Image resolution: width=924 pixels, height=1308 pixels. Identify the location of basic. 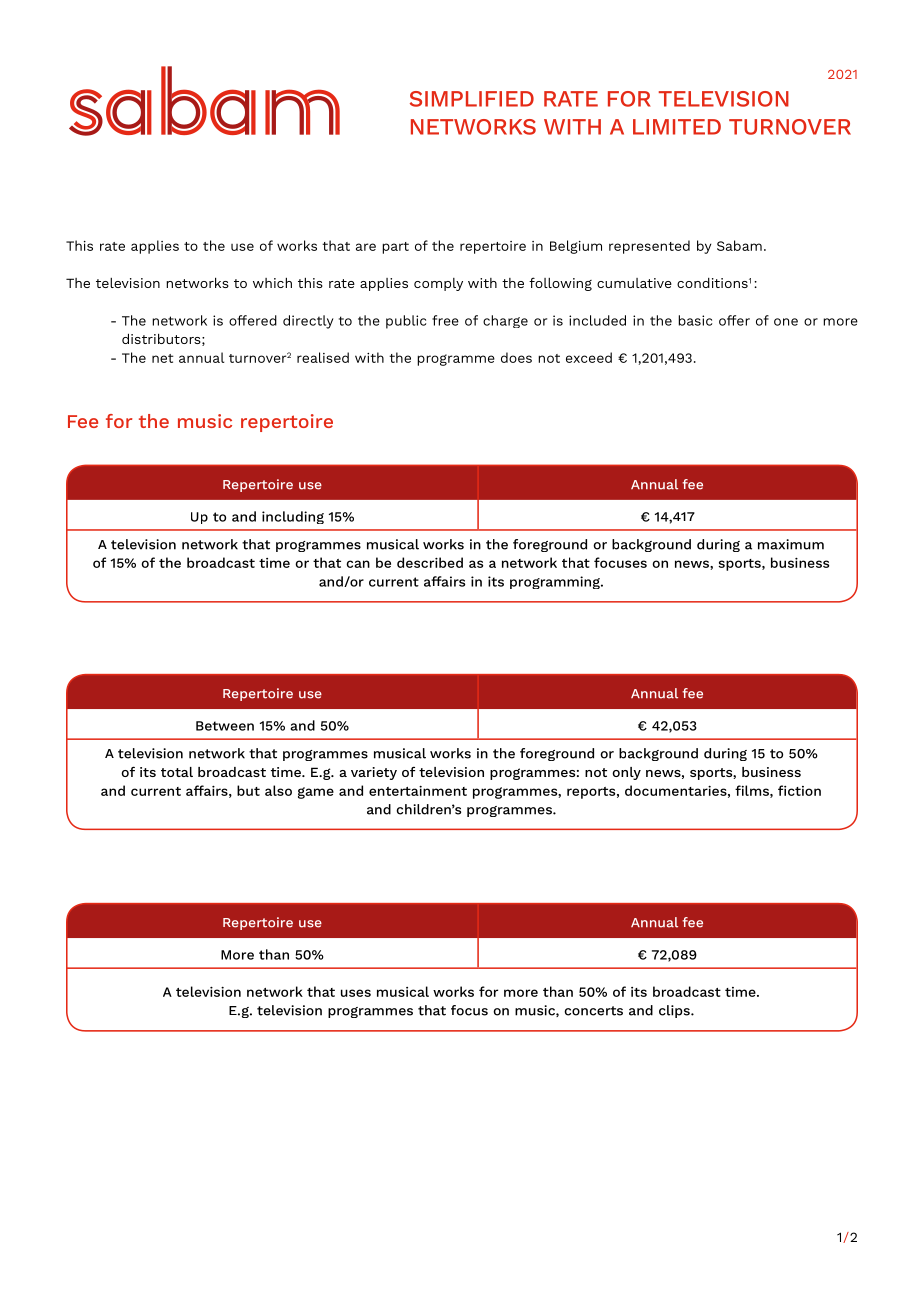
(695, 320).
